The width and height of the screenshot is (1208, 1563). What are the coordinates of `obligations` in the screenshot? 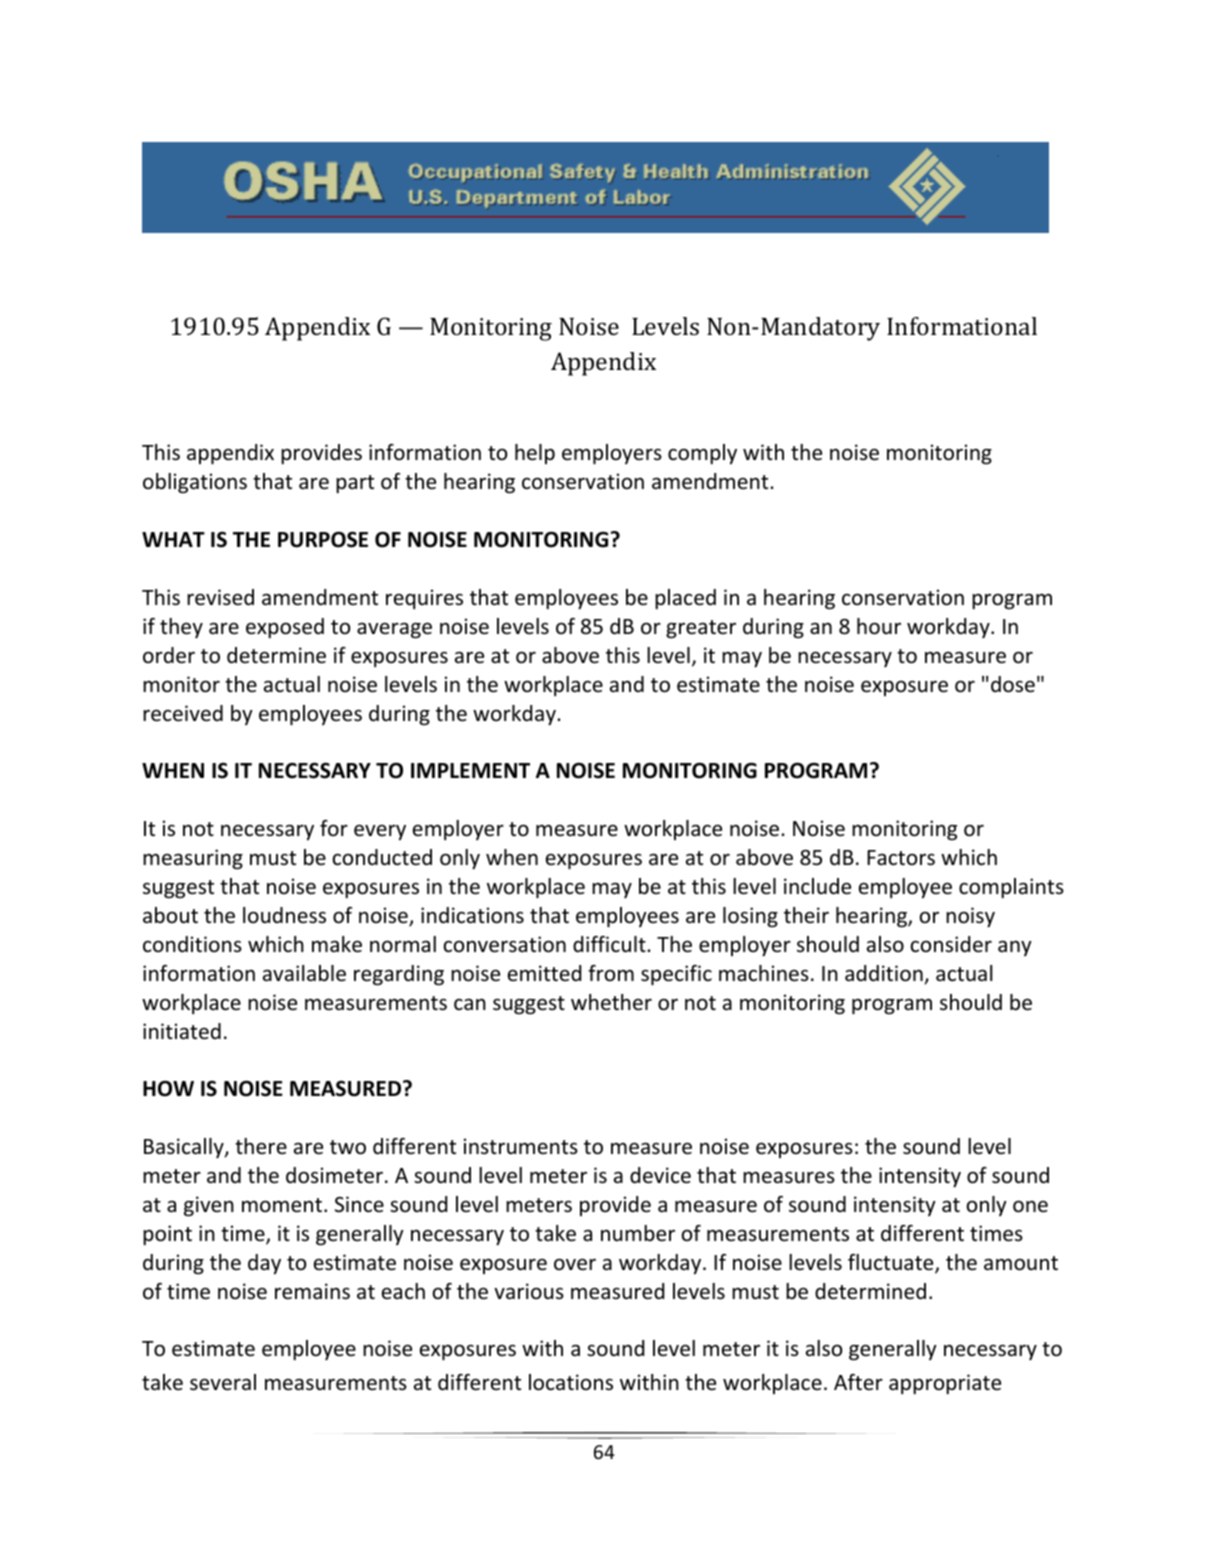 It's located at (195, 483).
